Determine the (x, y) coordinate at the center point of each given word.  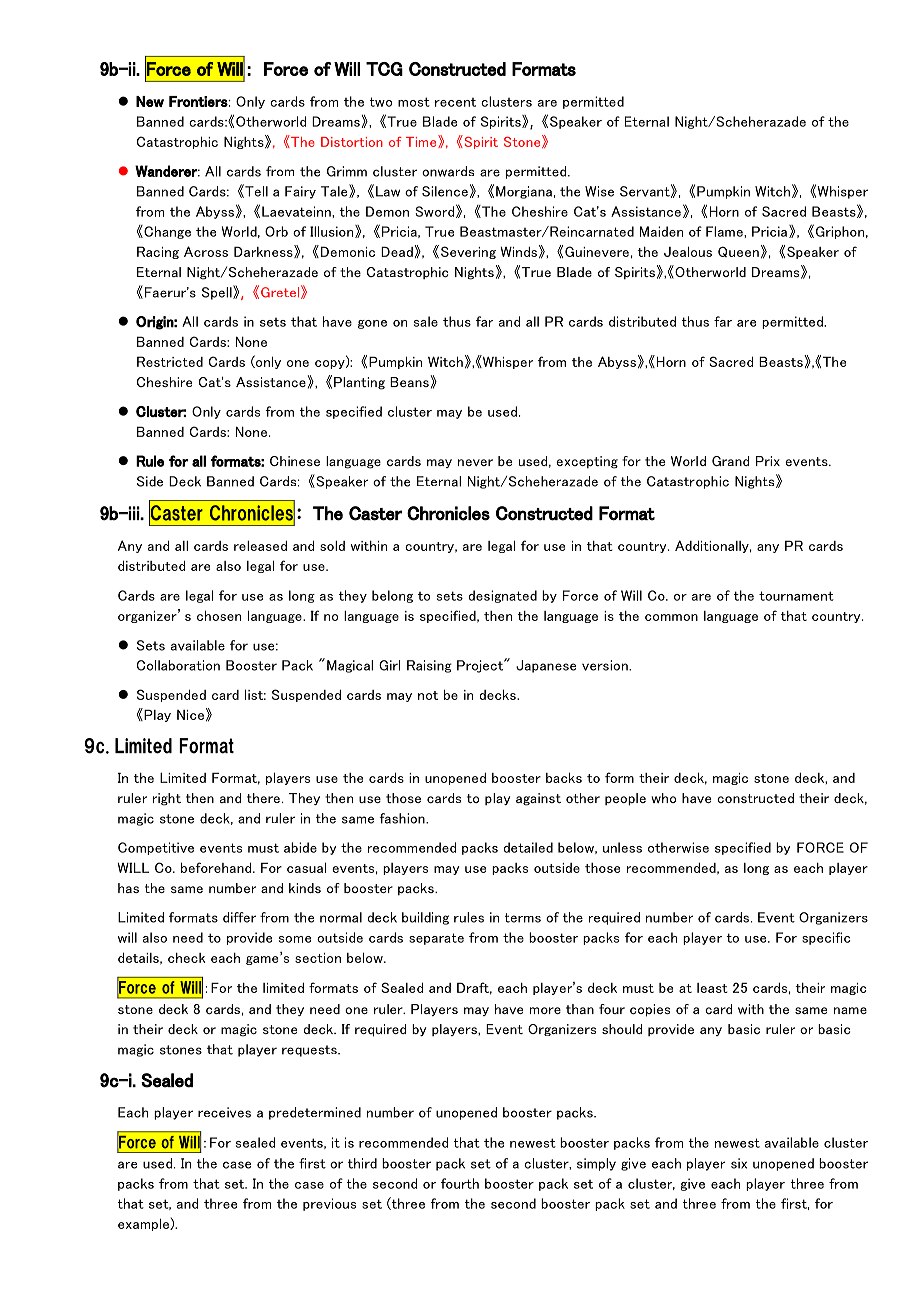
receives (224, 1112)
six (739, 1163)
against (538, 799)
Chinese (295, 461)
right (167, 799)
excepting (587, 462)
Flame (725, 231)
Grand (730, 461)
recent (455, 102)
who (663, 798)
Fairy (300, 192)
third (362, 1163)
